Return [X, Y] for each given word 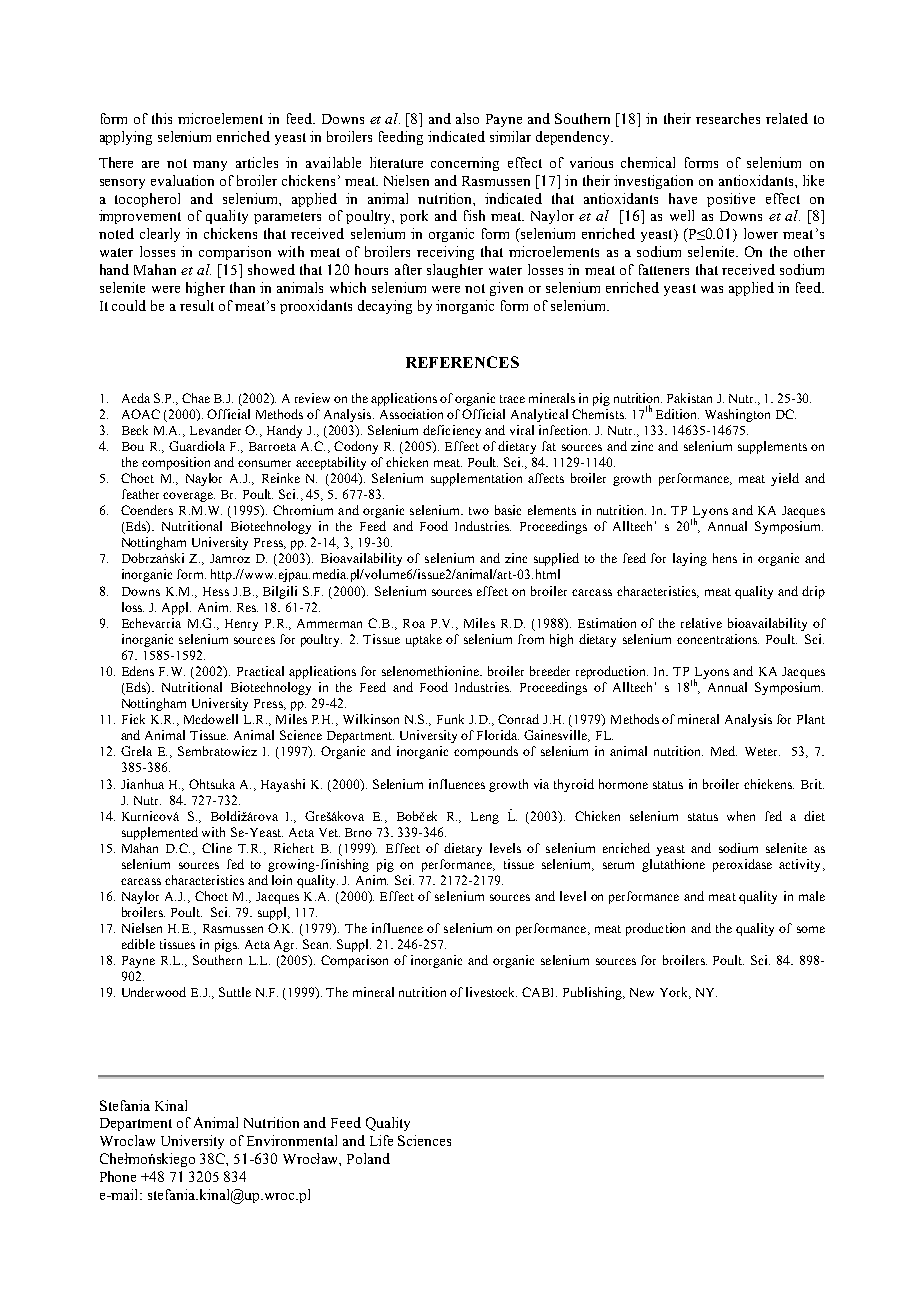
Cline [217, 848]
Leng [485, 818]
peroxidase [742, 865]
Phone [118, 1176]
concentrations [718, 639]
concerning [465, 164]
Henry [241, 625]
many [210, 166]
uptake [424, 640]
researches [728, 118]
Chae [196, 398]
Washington [737, 415]
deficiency [452, 431]
